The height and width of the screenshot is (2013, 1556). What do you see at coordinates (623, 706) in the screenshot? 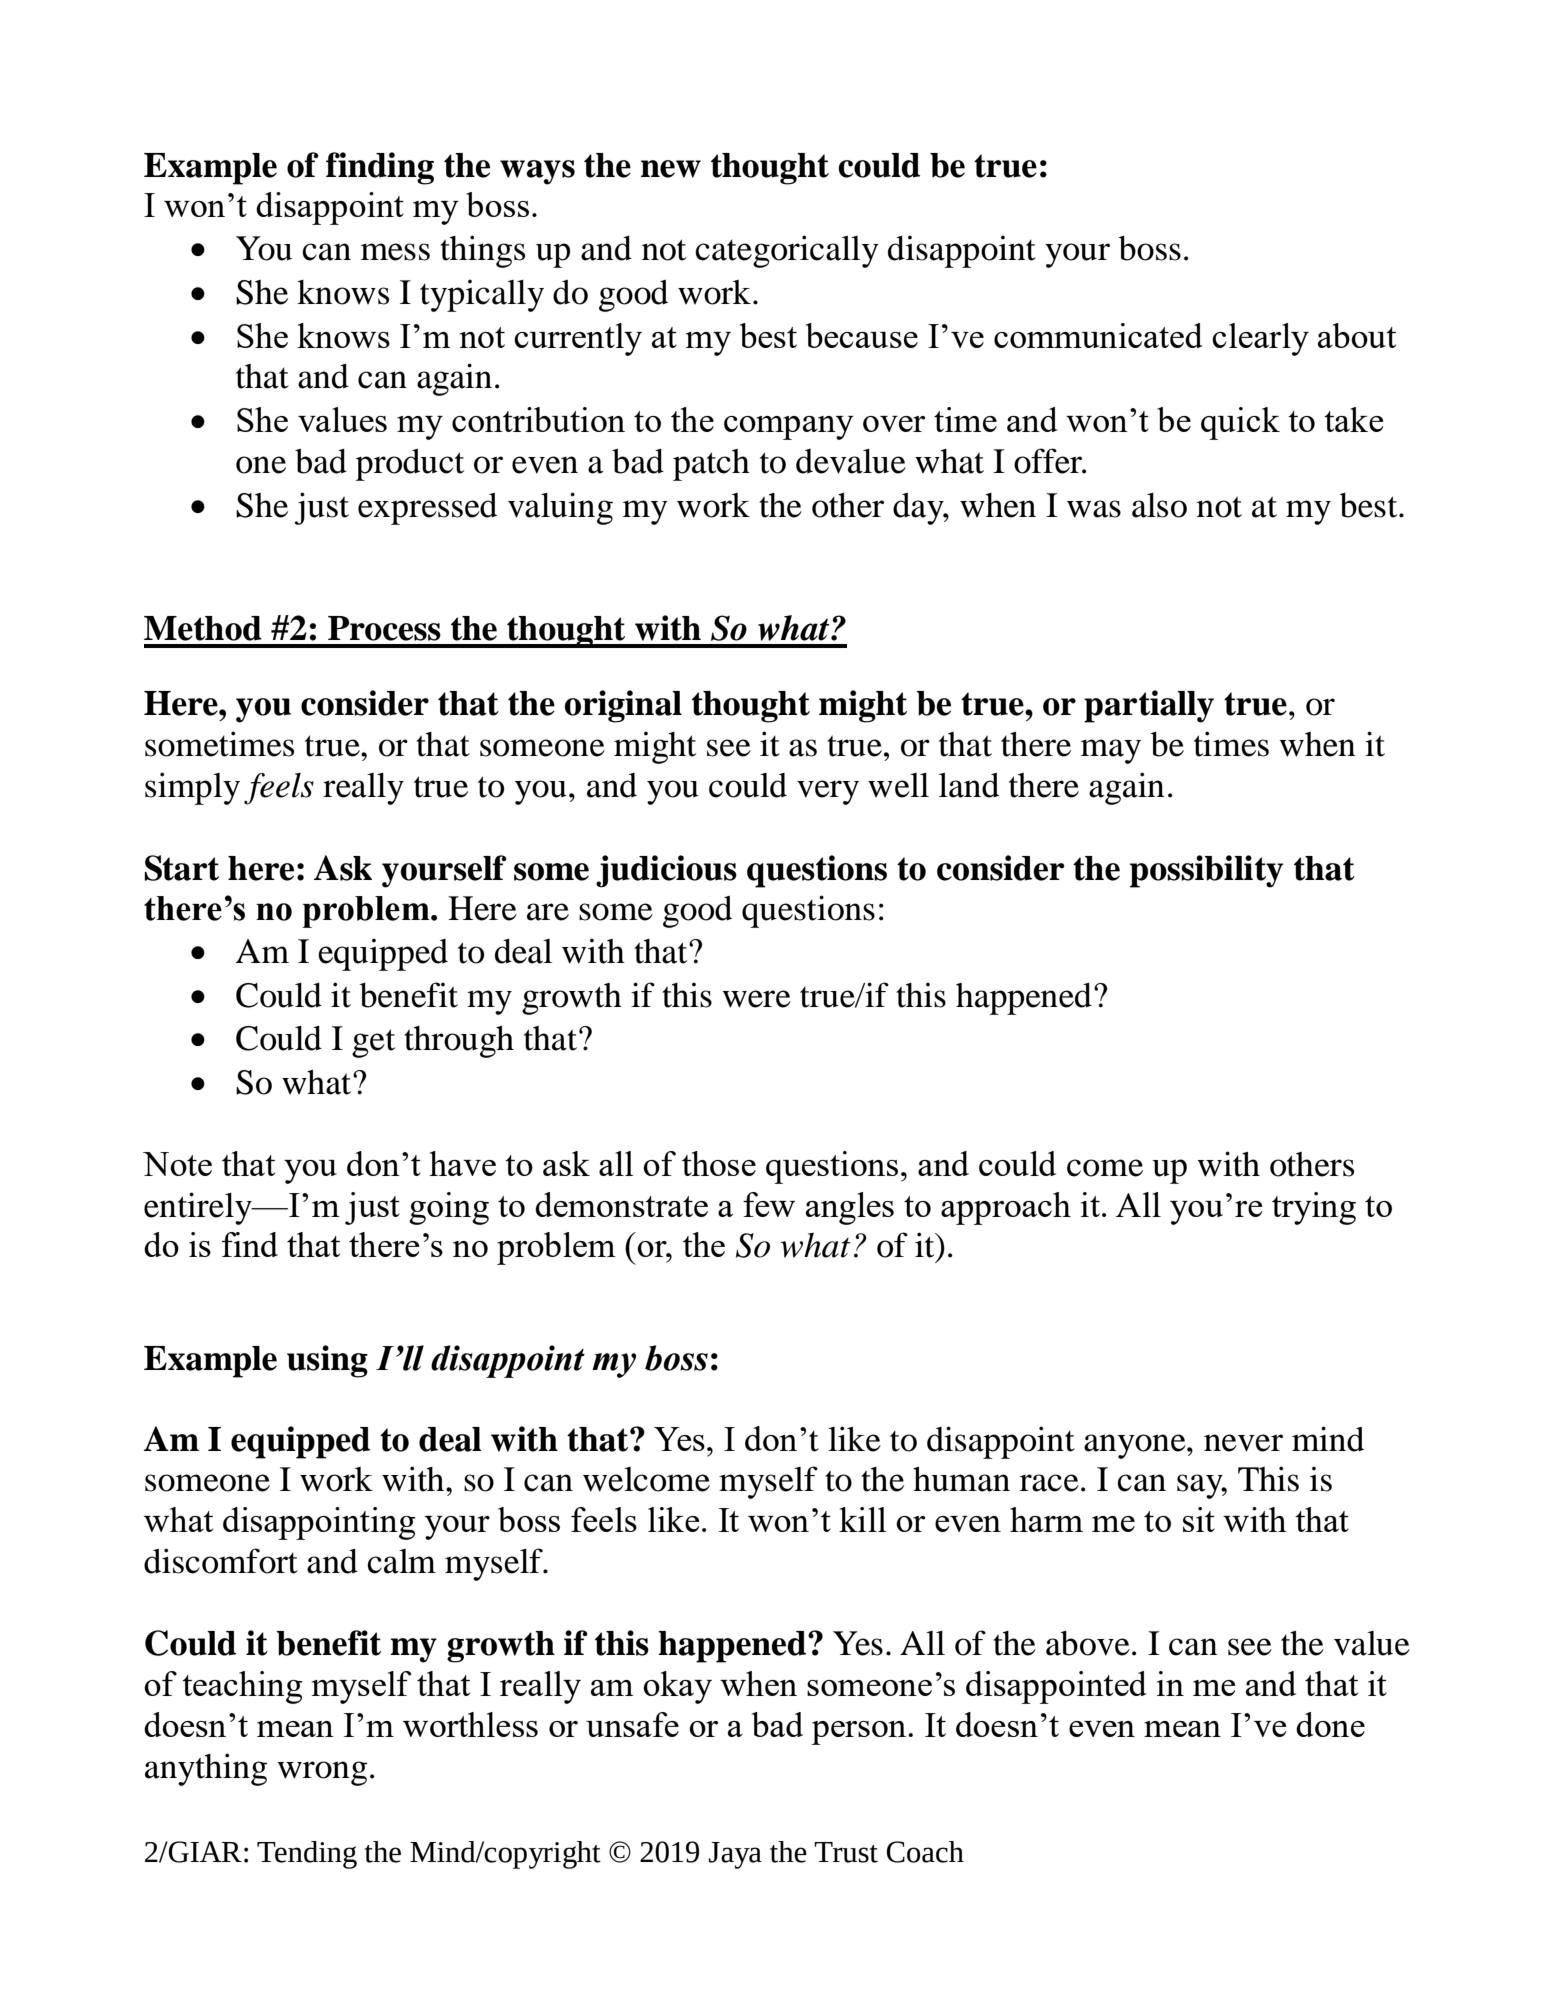
I see `original` at bounding box center [623, 706].
